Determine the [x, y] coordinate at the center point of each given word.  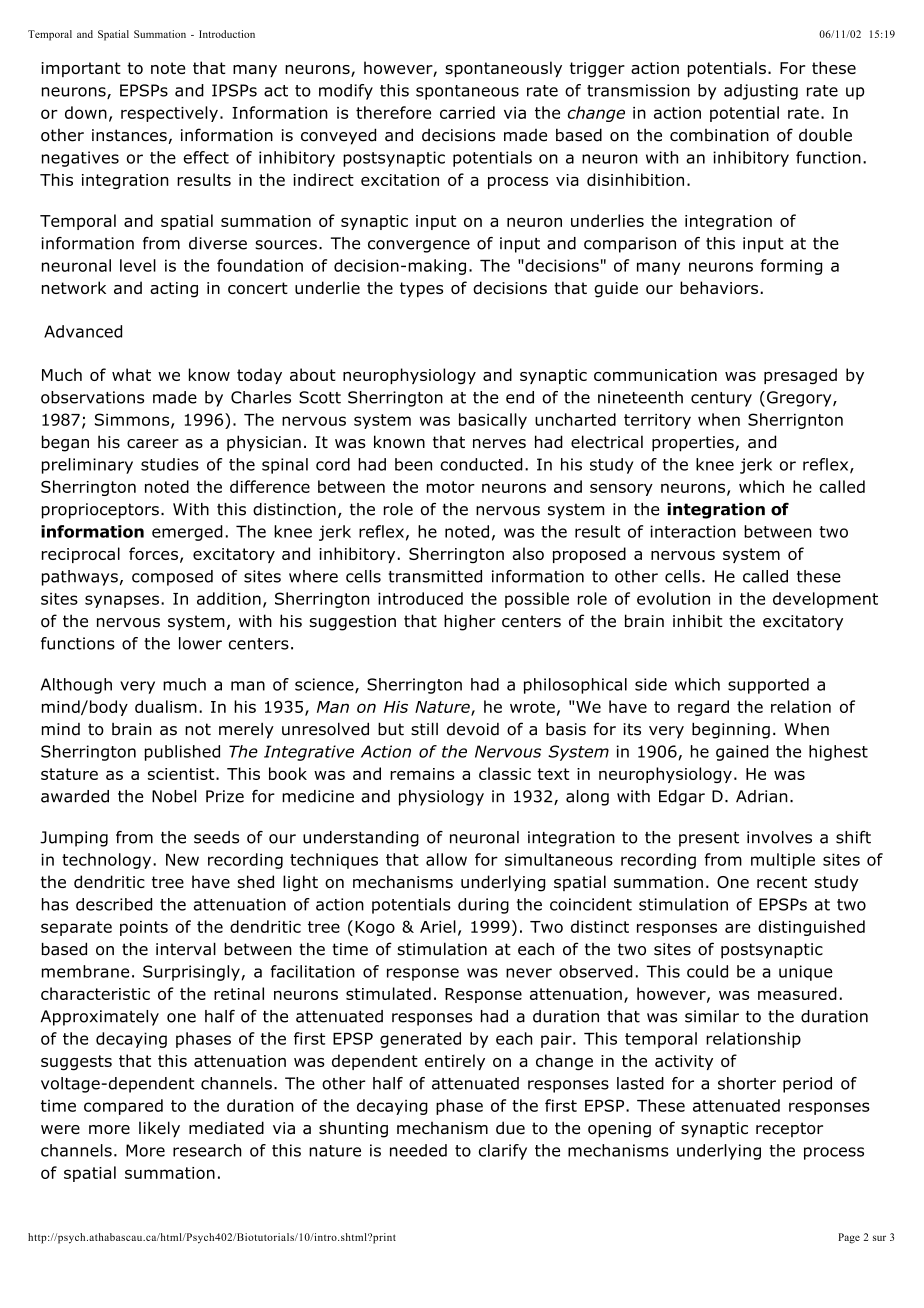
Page [849, 1238]
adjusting [761, 92]
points [144, 928]
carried [467, 112]
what [131, 374]
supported [768, 686]
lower [200, 643]
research [207, 1150]
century [721, 399]
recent [782, 882]
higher [469, 622]
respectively [169, 114]
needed [418, 1150]
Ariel [438, 926]
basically [493, 421]
